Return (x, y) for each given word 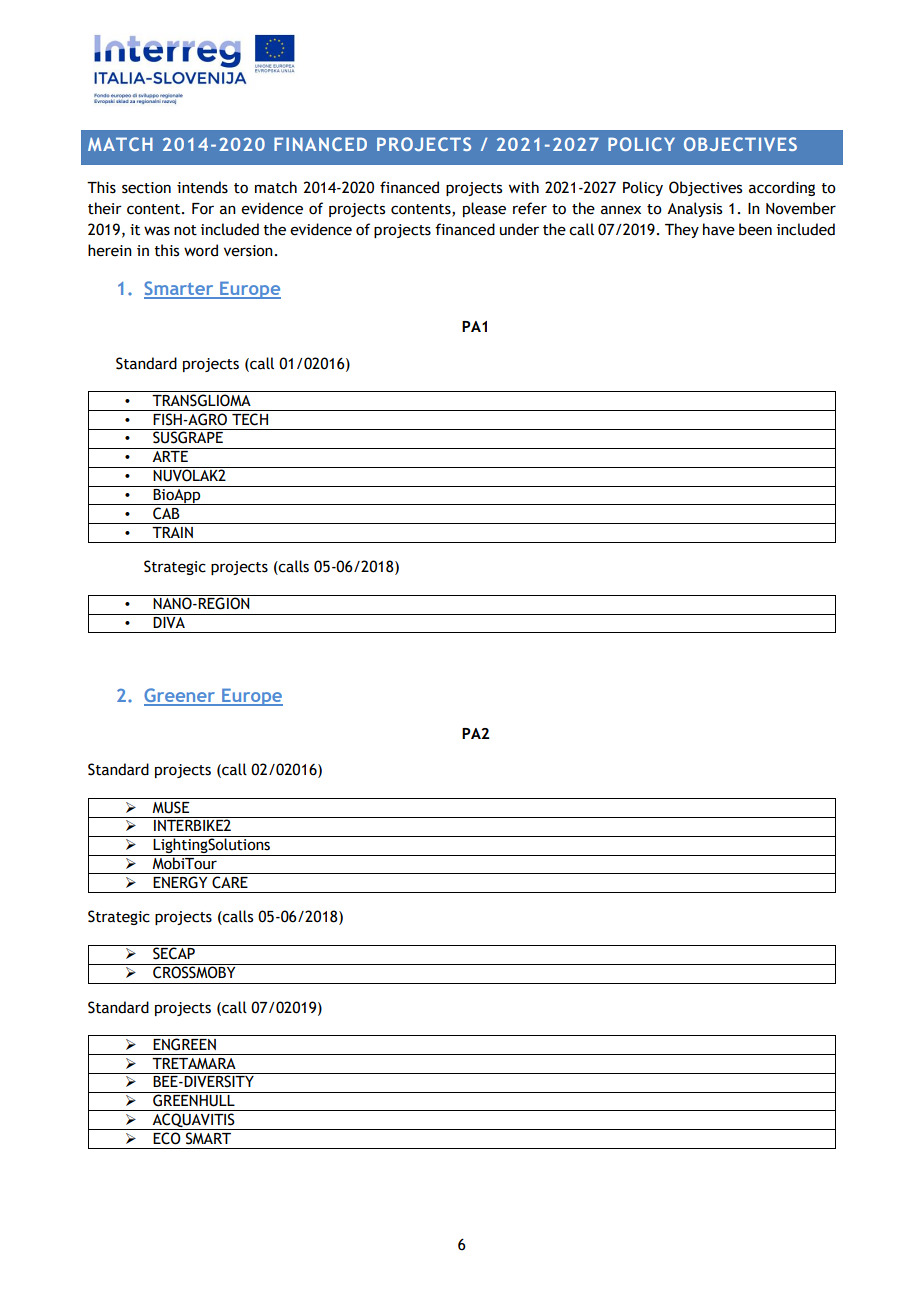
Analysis (694, 209)
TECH (250, 419)
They (682, 230)
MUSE (170, 807)
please (484, 209)
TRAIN (172, 532)
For (203, 209)
